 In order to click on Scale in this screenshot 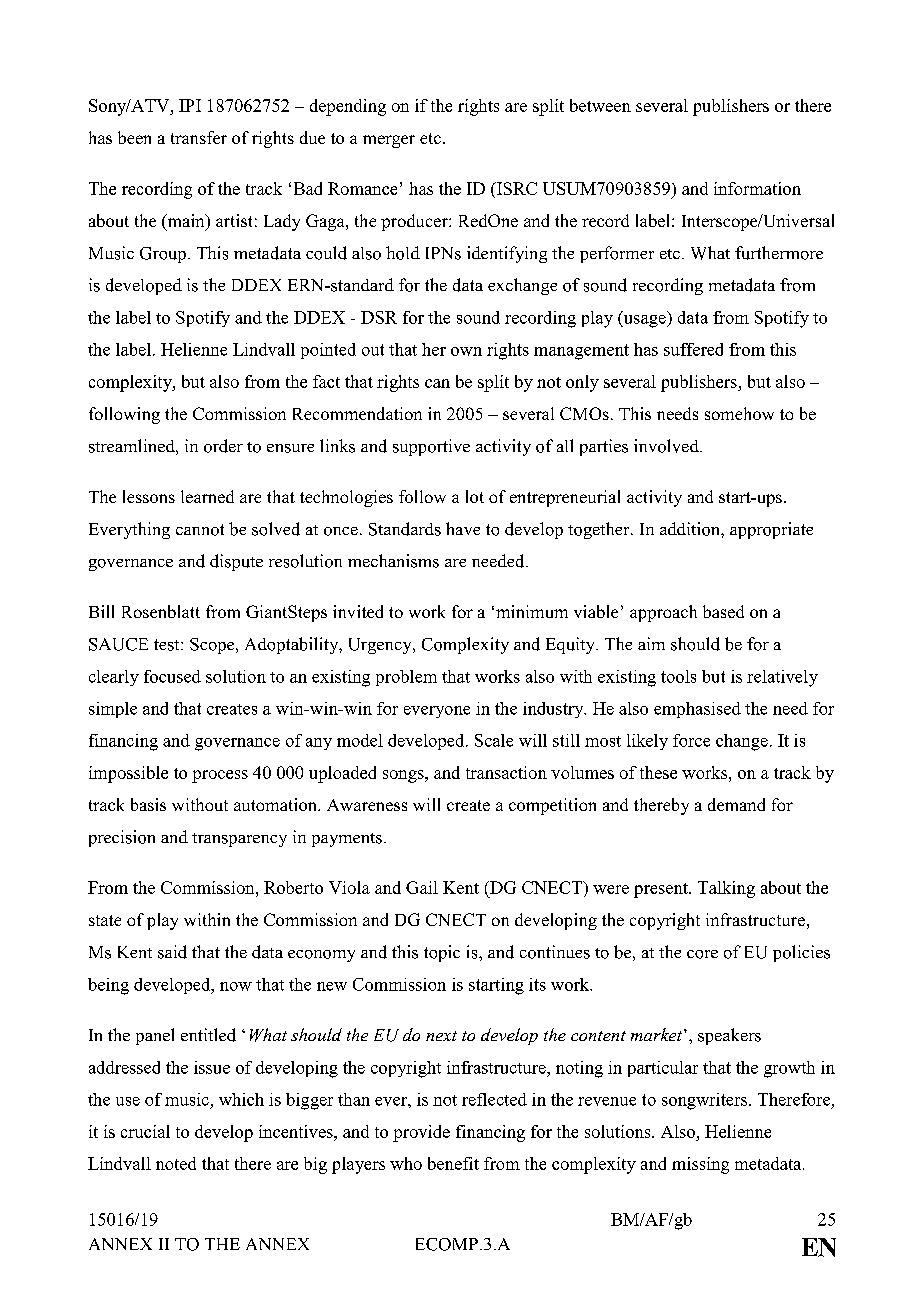, I will do `click(494, 740)`.
